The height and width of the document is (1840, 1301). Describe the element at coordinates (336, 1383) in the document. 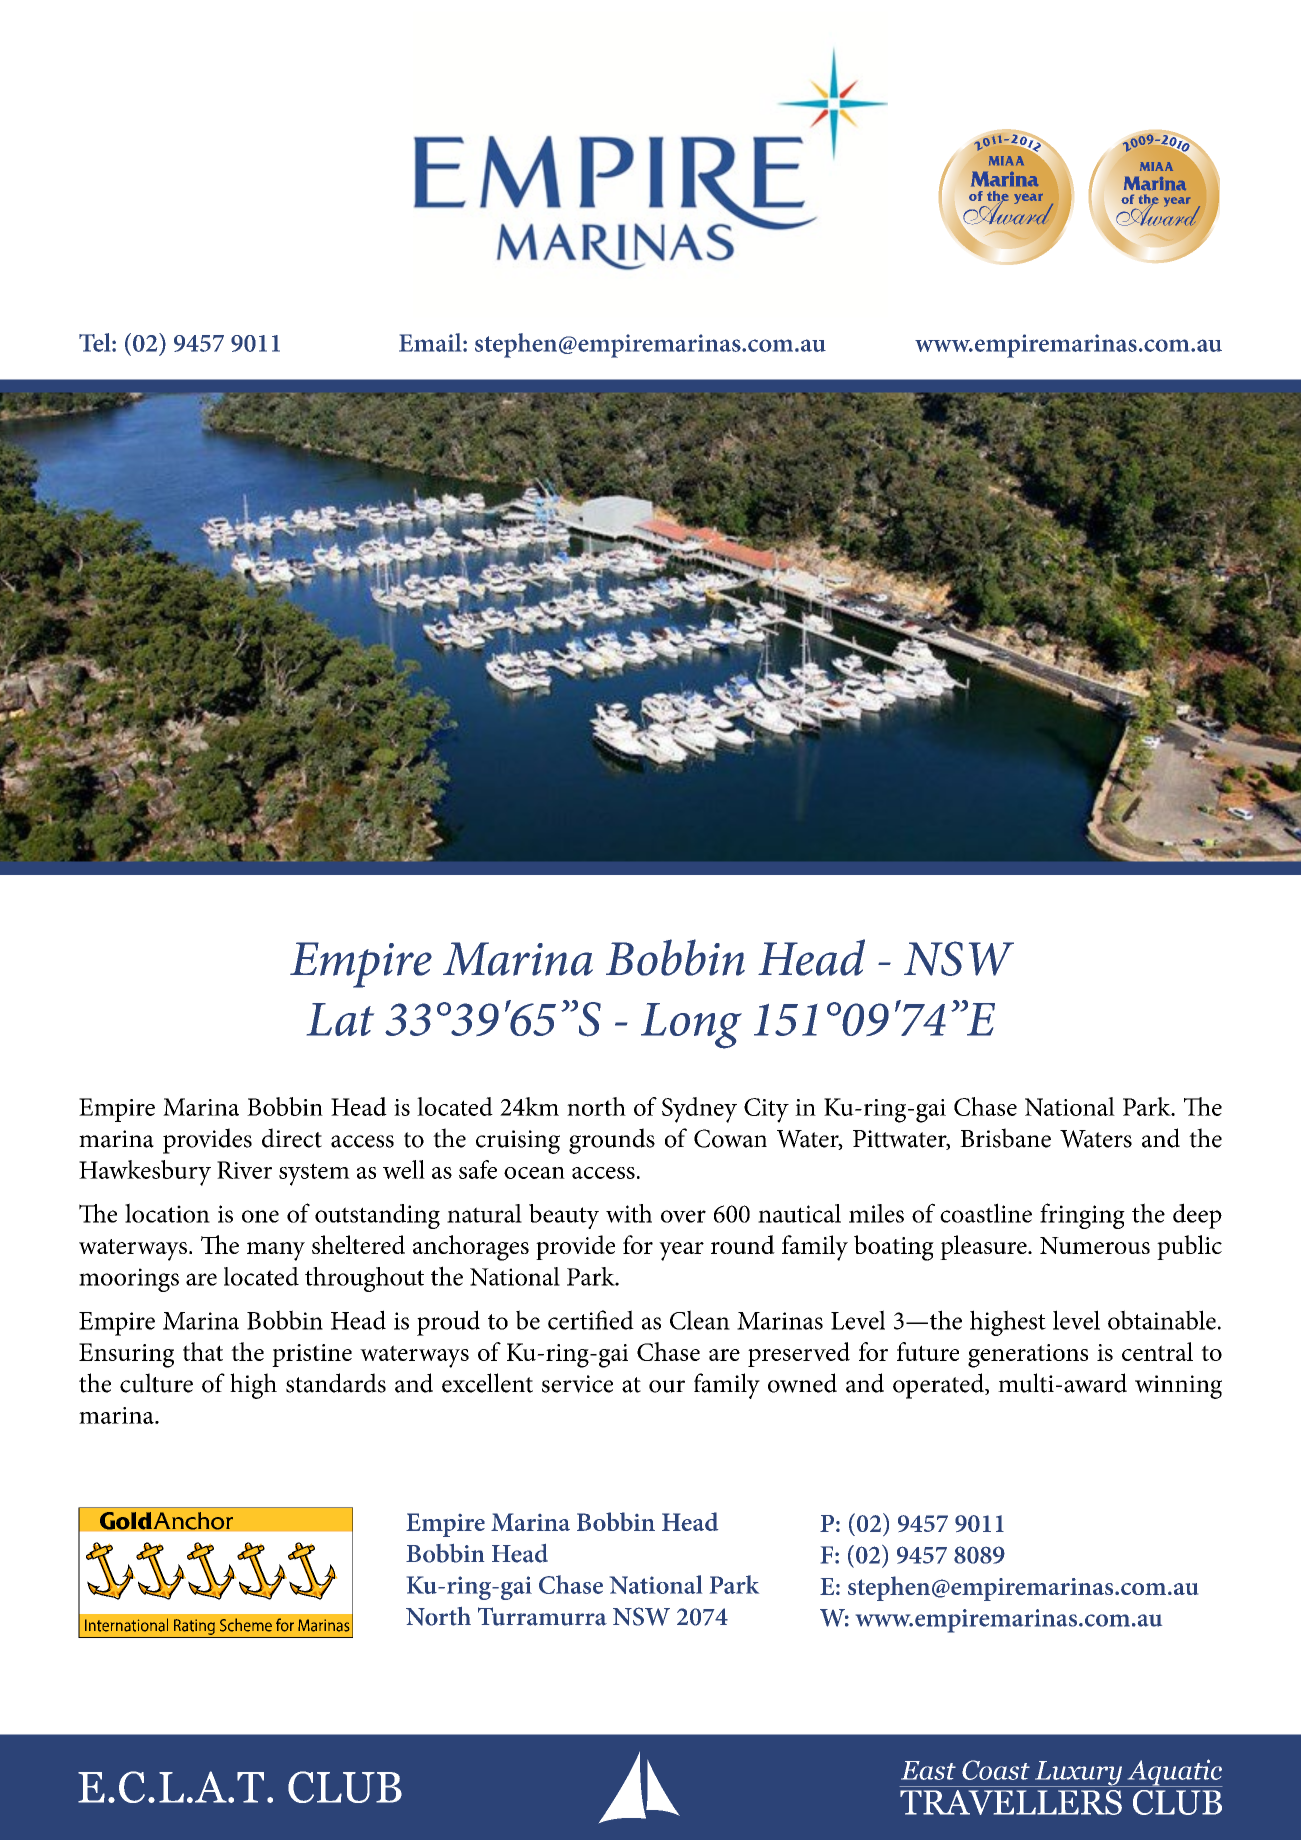

I see `standards` at that location.
